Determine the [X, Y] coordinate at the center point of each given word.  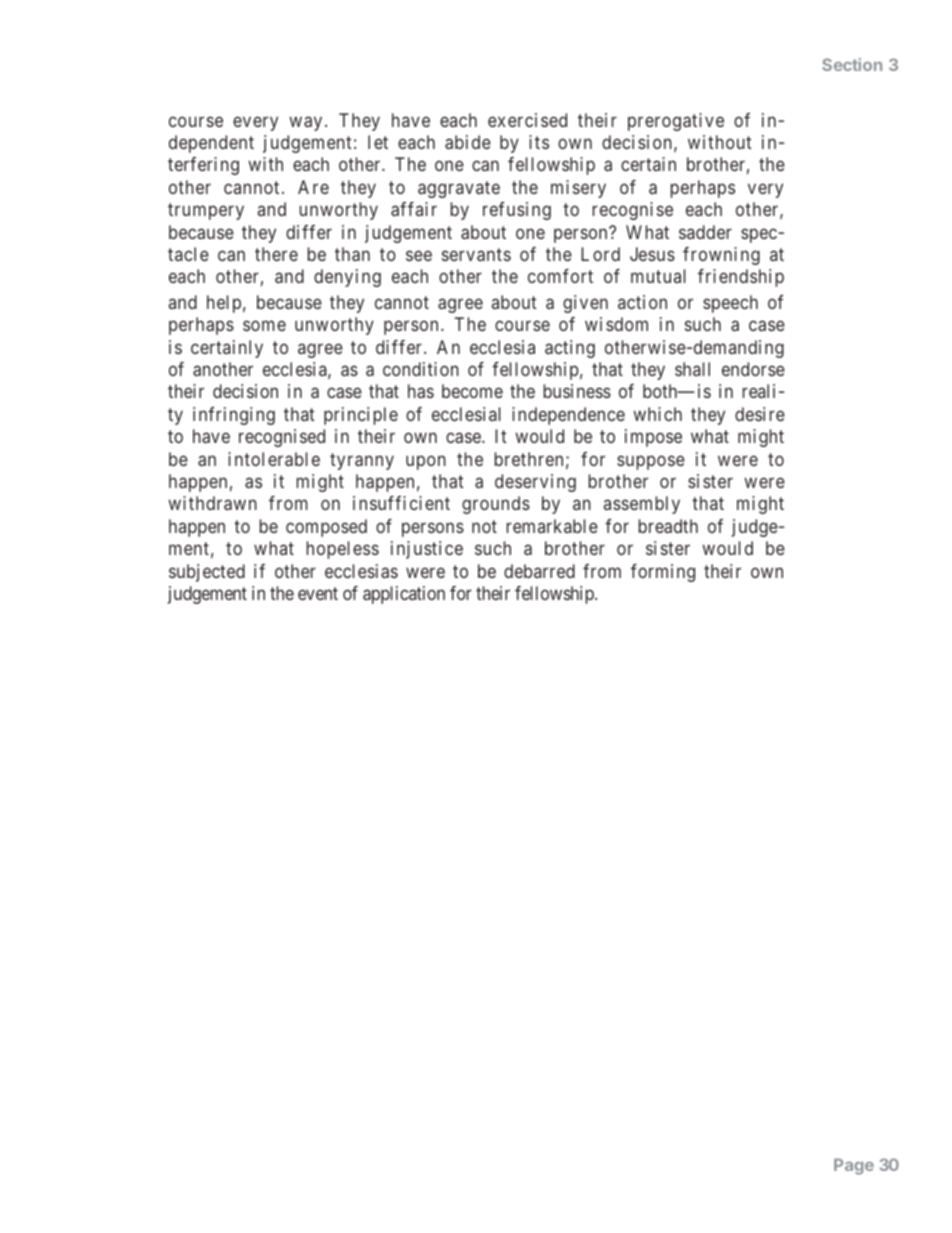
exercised [527, 120]
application [404, 595]
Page [854, 1166]
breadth [668, 526]
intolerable [274, 459]
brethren [529, 459]
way [305, 123]
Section [852, 64]
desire [760, 414]
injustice [427, 550]
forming [663, 573]
